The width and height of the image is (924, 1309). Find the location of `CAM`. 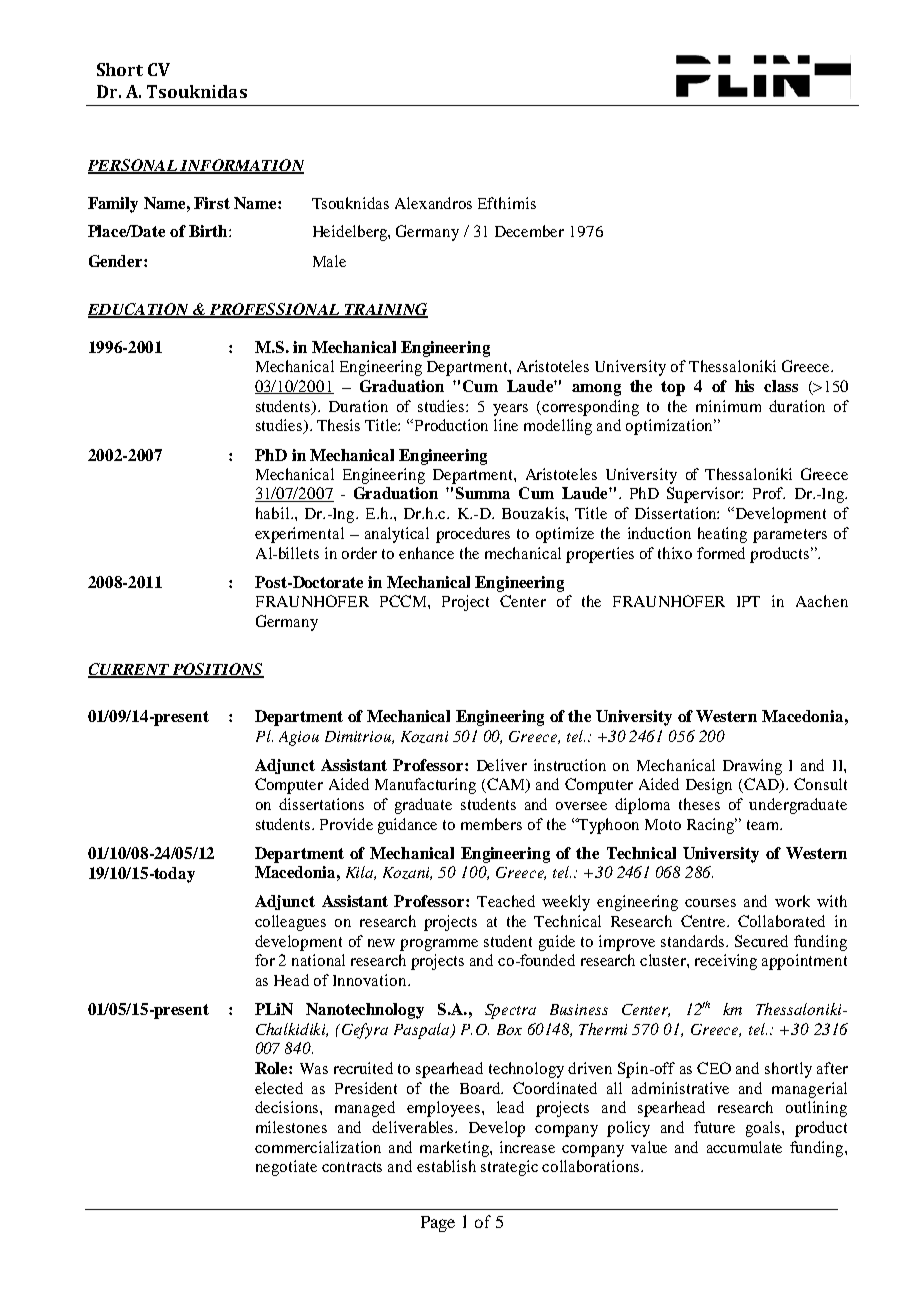

CAM is located at coordinates (506, 785).
